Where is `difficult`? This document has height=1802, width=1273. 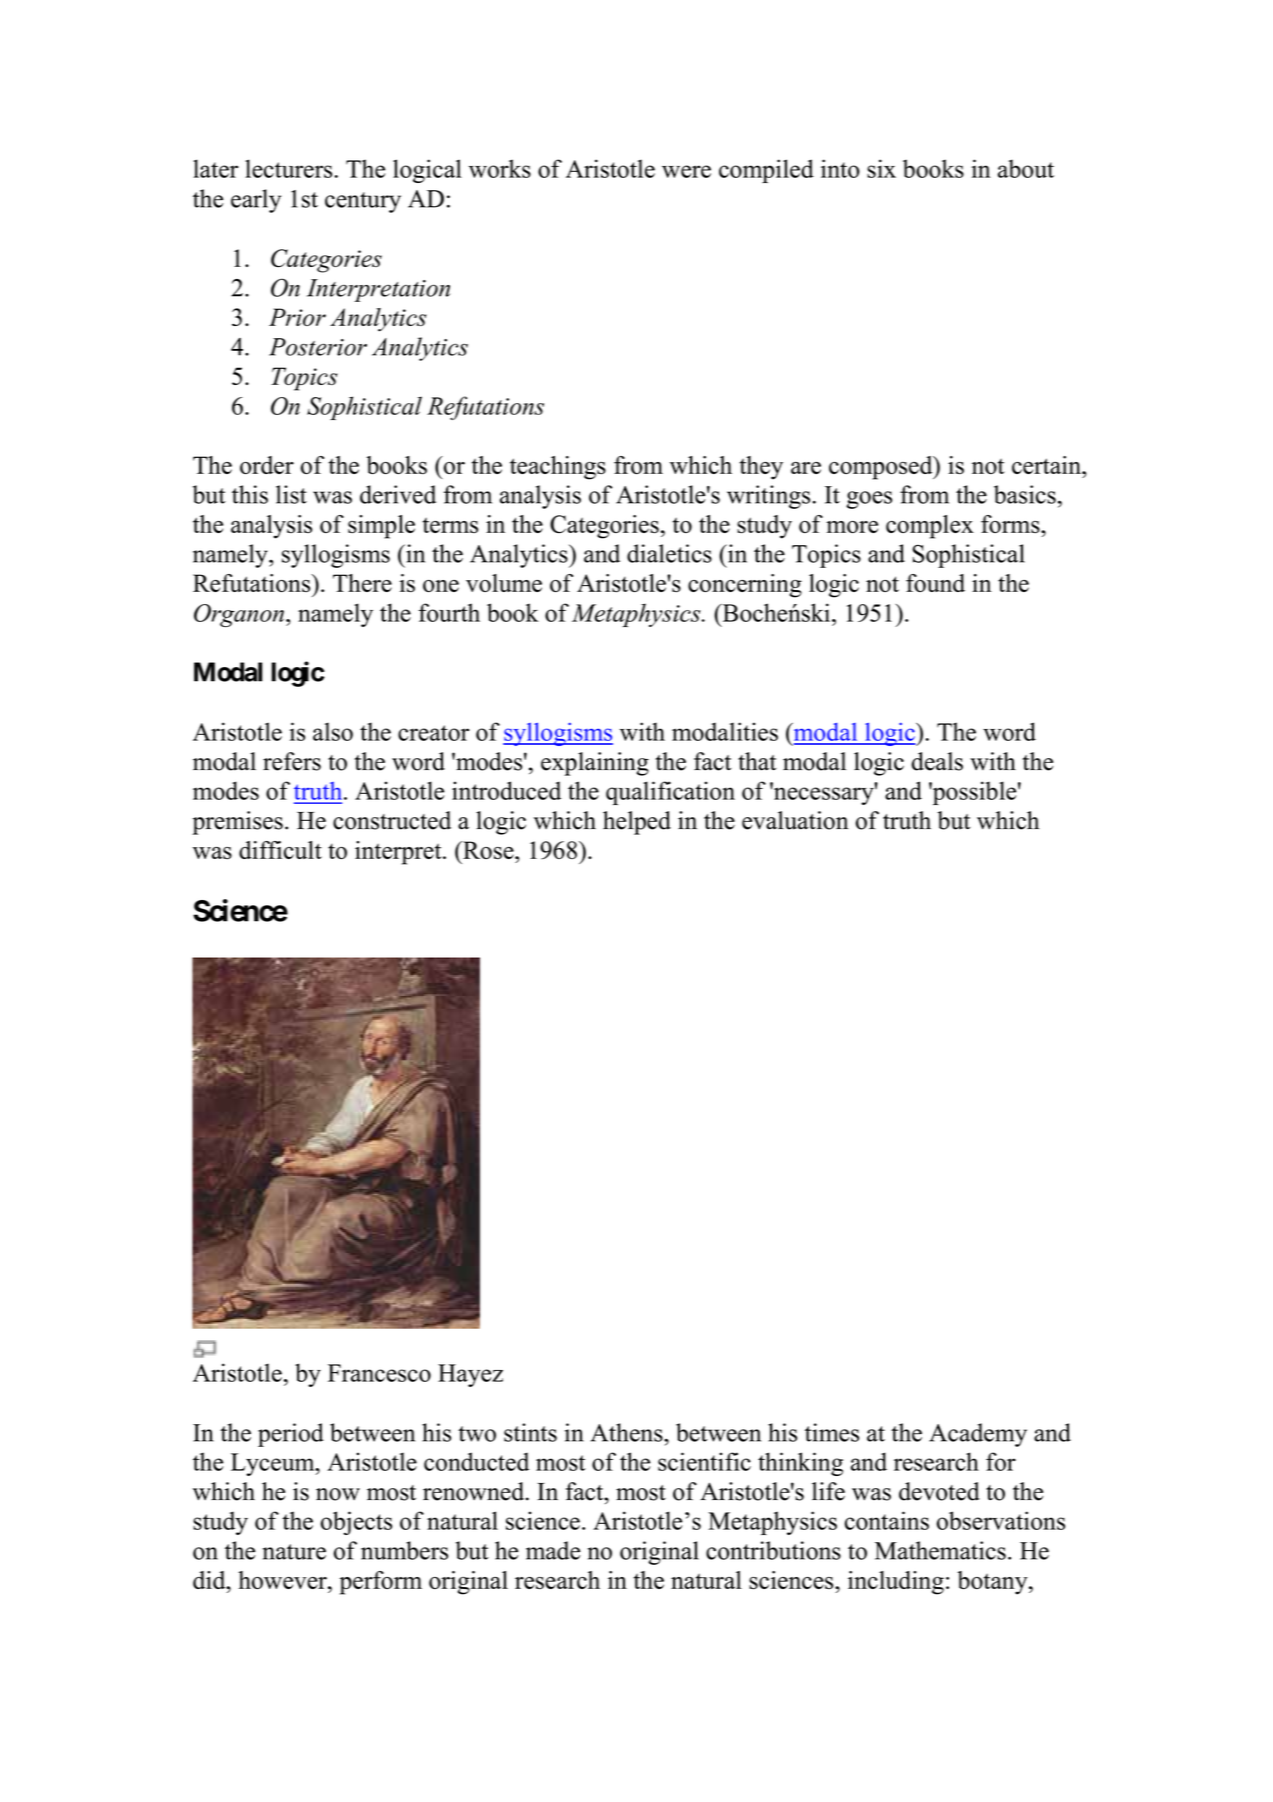
difficult is located at coordinates (280, 850).
